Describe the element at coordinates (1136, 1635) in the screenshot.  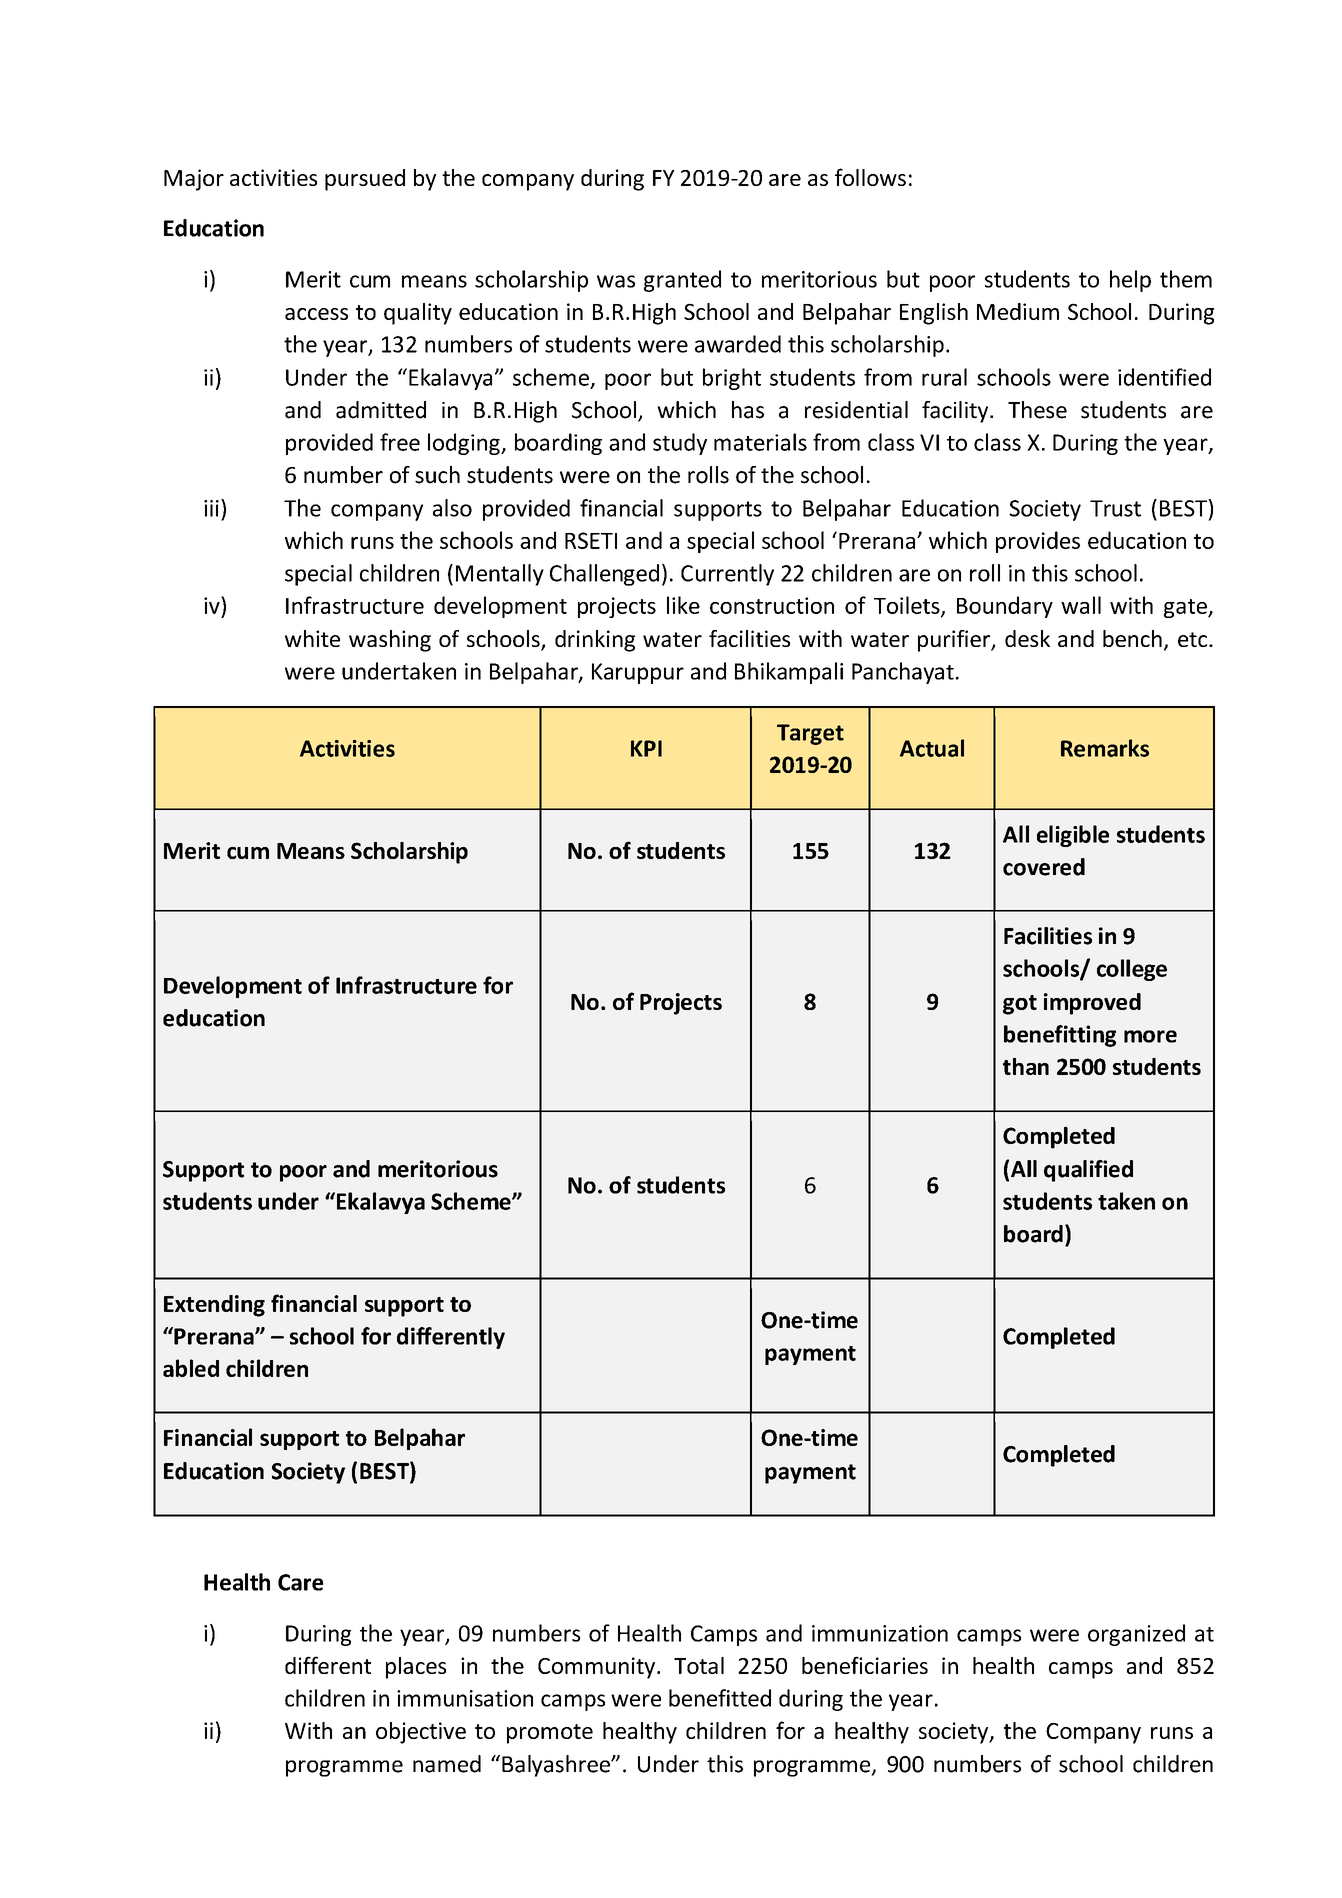
I see `organized` at that location.
